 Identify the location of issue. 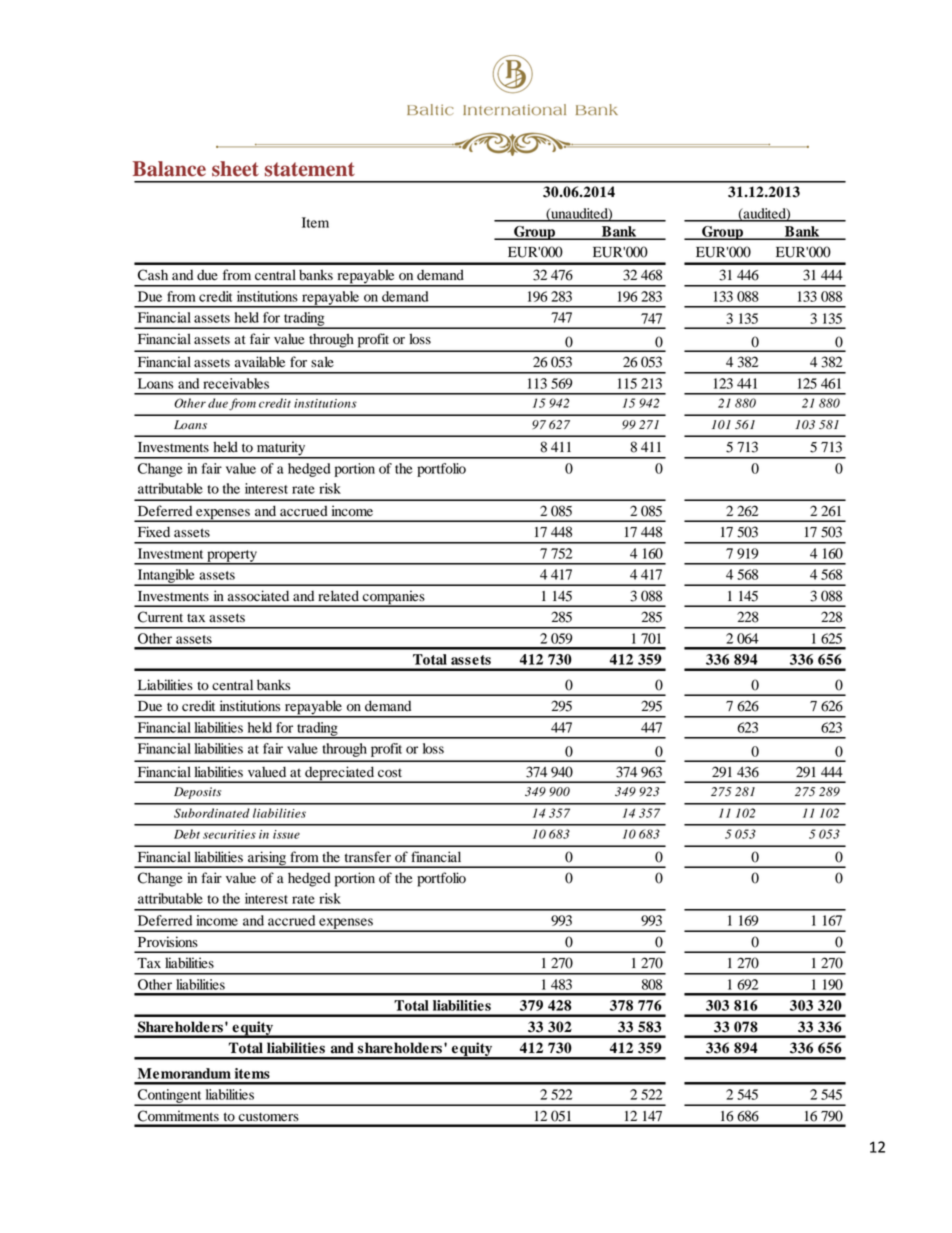
(286, 834).
